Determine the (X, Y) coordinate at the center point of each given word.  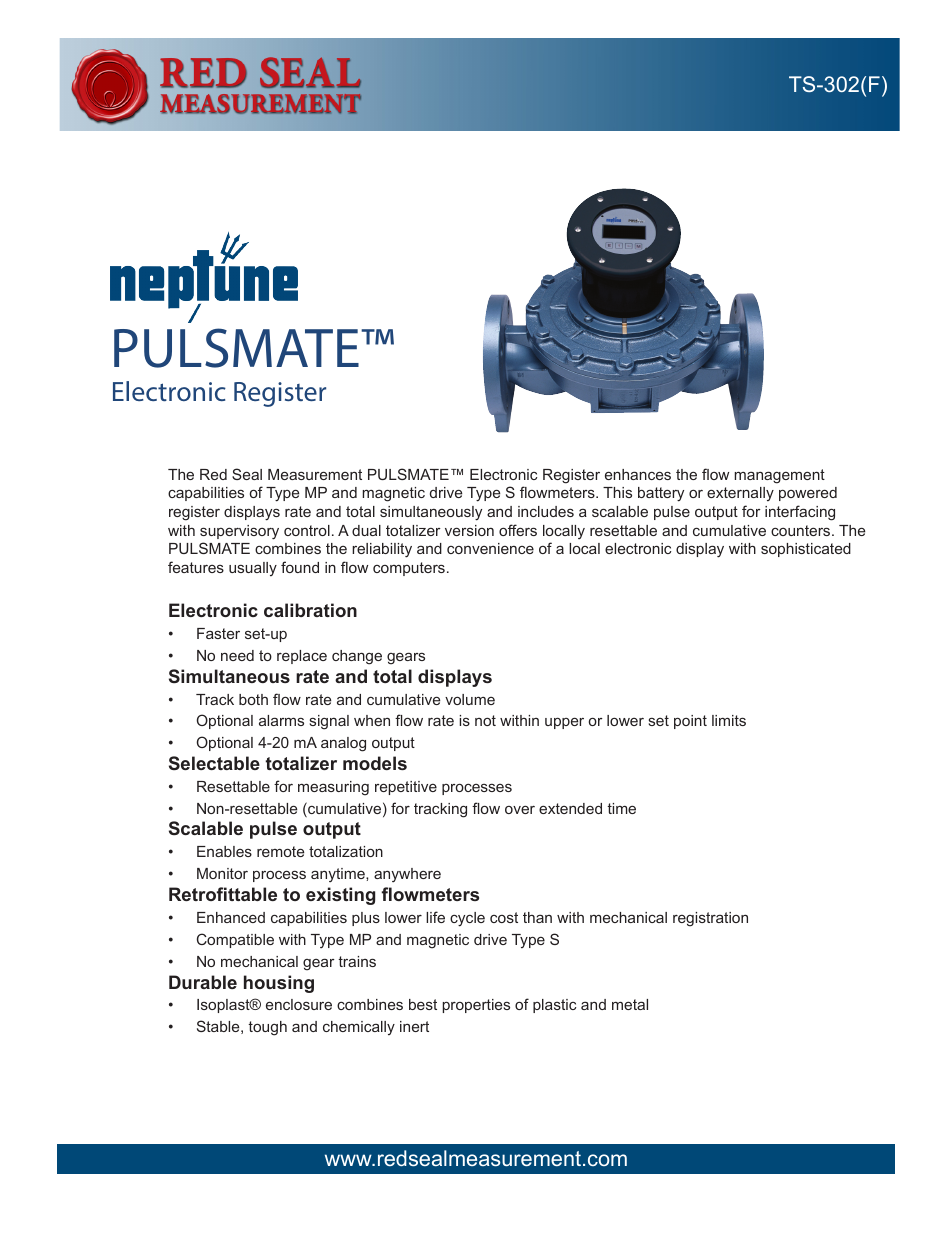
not (485, 720)
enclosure (299, 1004)
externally (740, 494)
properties (476, 1006)
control (307, 530)
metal (630, 1004)
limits (729, 720)
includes (546, 511)
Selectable (214, 763)
